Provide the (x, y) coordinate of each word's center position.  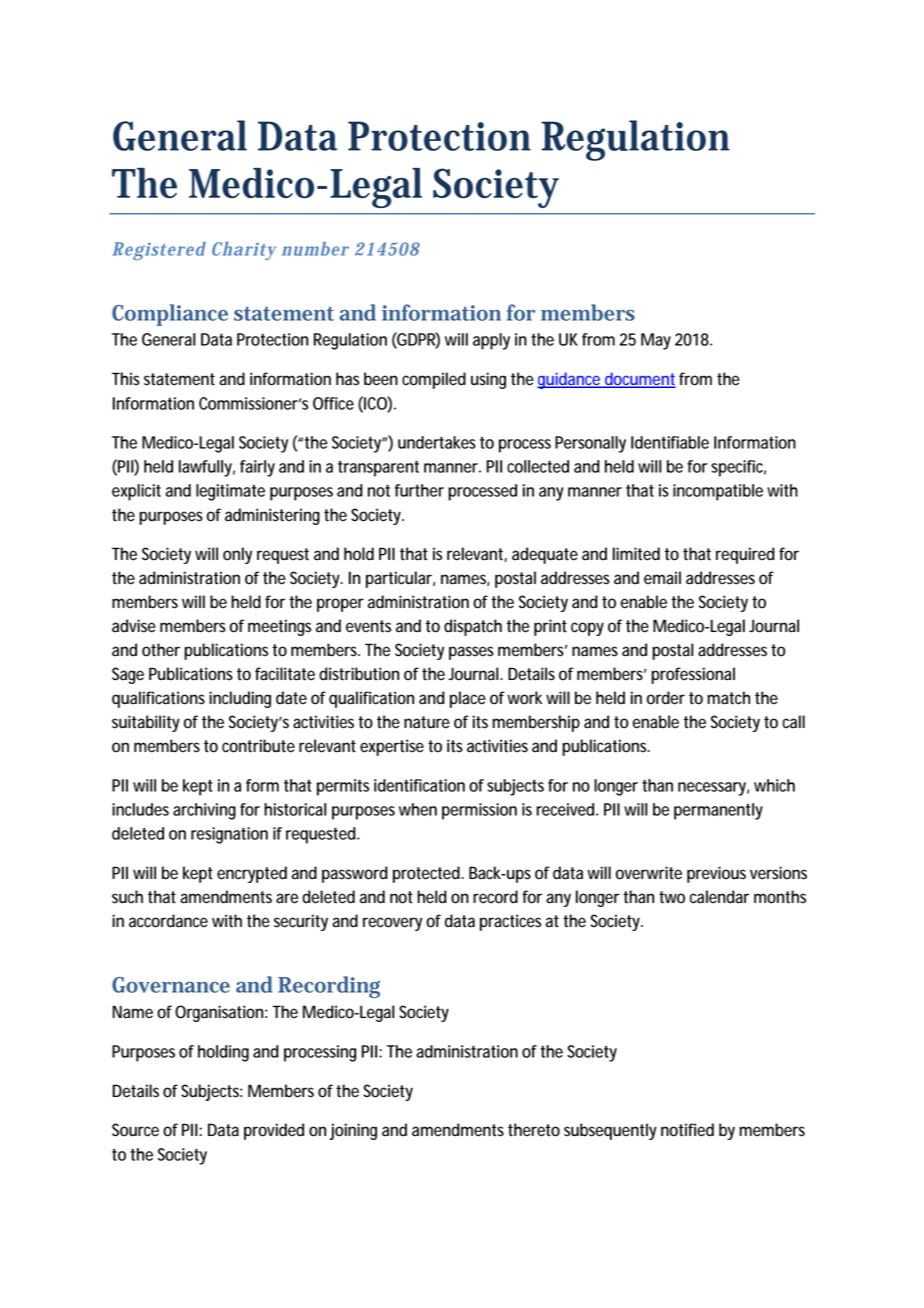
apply (491, 341)
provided (274, 1131)
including (240, 699)
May (656, 341)
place (468, 699)
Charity (244, 251)
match (728, 698)
